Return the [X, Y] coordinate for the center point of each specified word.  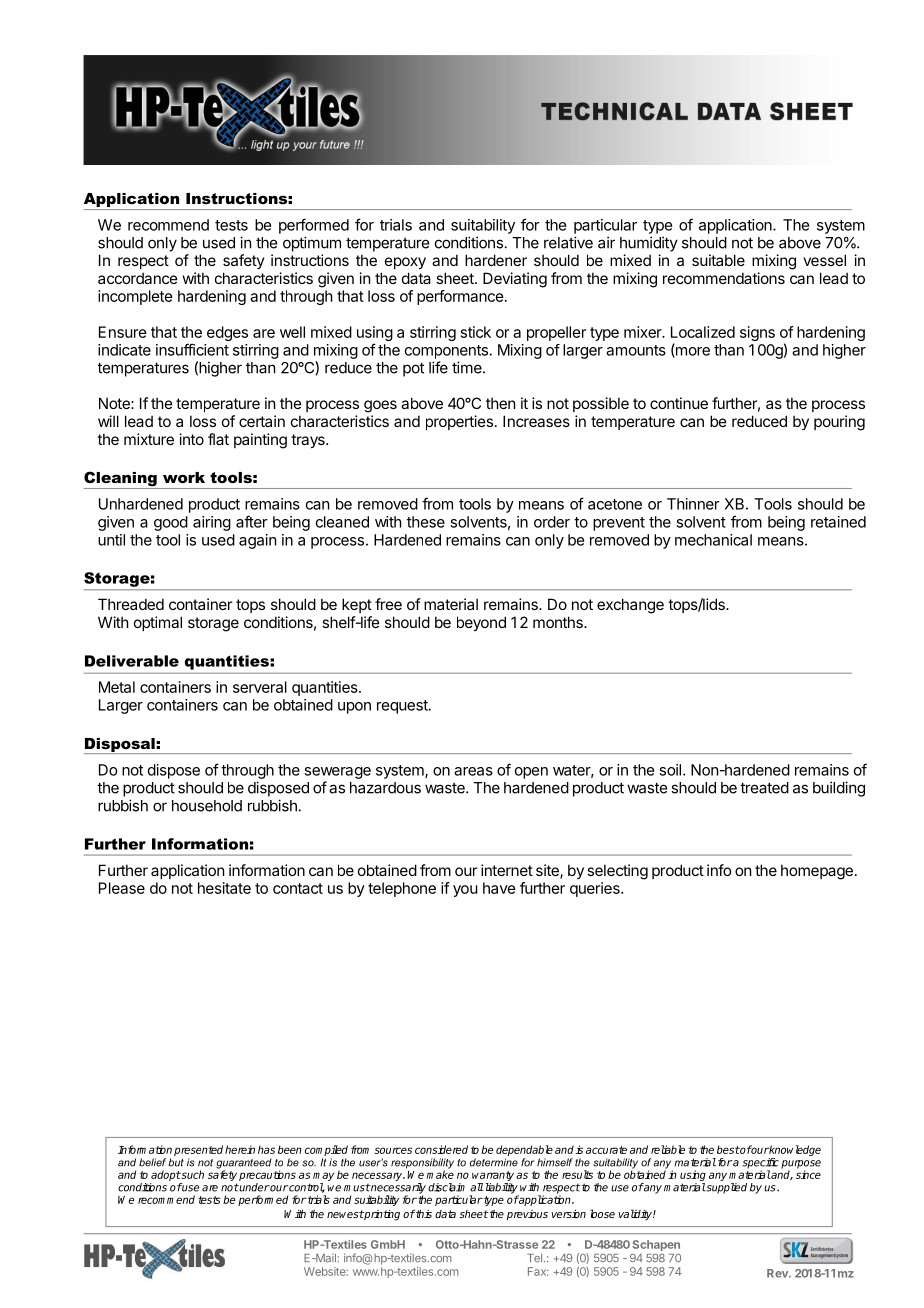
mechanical [713, 540]
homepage [817, 872]
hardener [496, 260]
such [192, 1174]
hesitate [224, 888]
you [465, 891]
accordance [138, 278]
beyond [481, 623]
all [477, 1187]
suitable [718, 260]
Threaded [131, 604]
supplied [726, 1188]
